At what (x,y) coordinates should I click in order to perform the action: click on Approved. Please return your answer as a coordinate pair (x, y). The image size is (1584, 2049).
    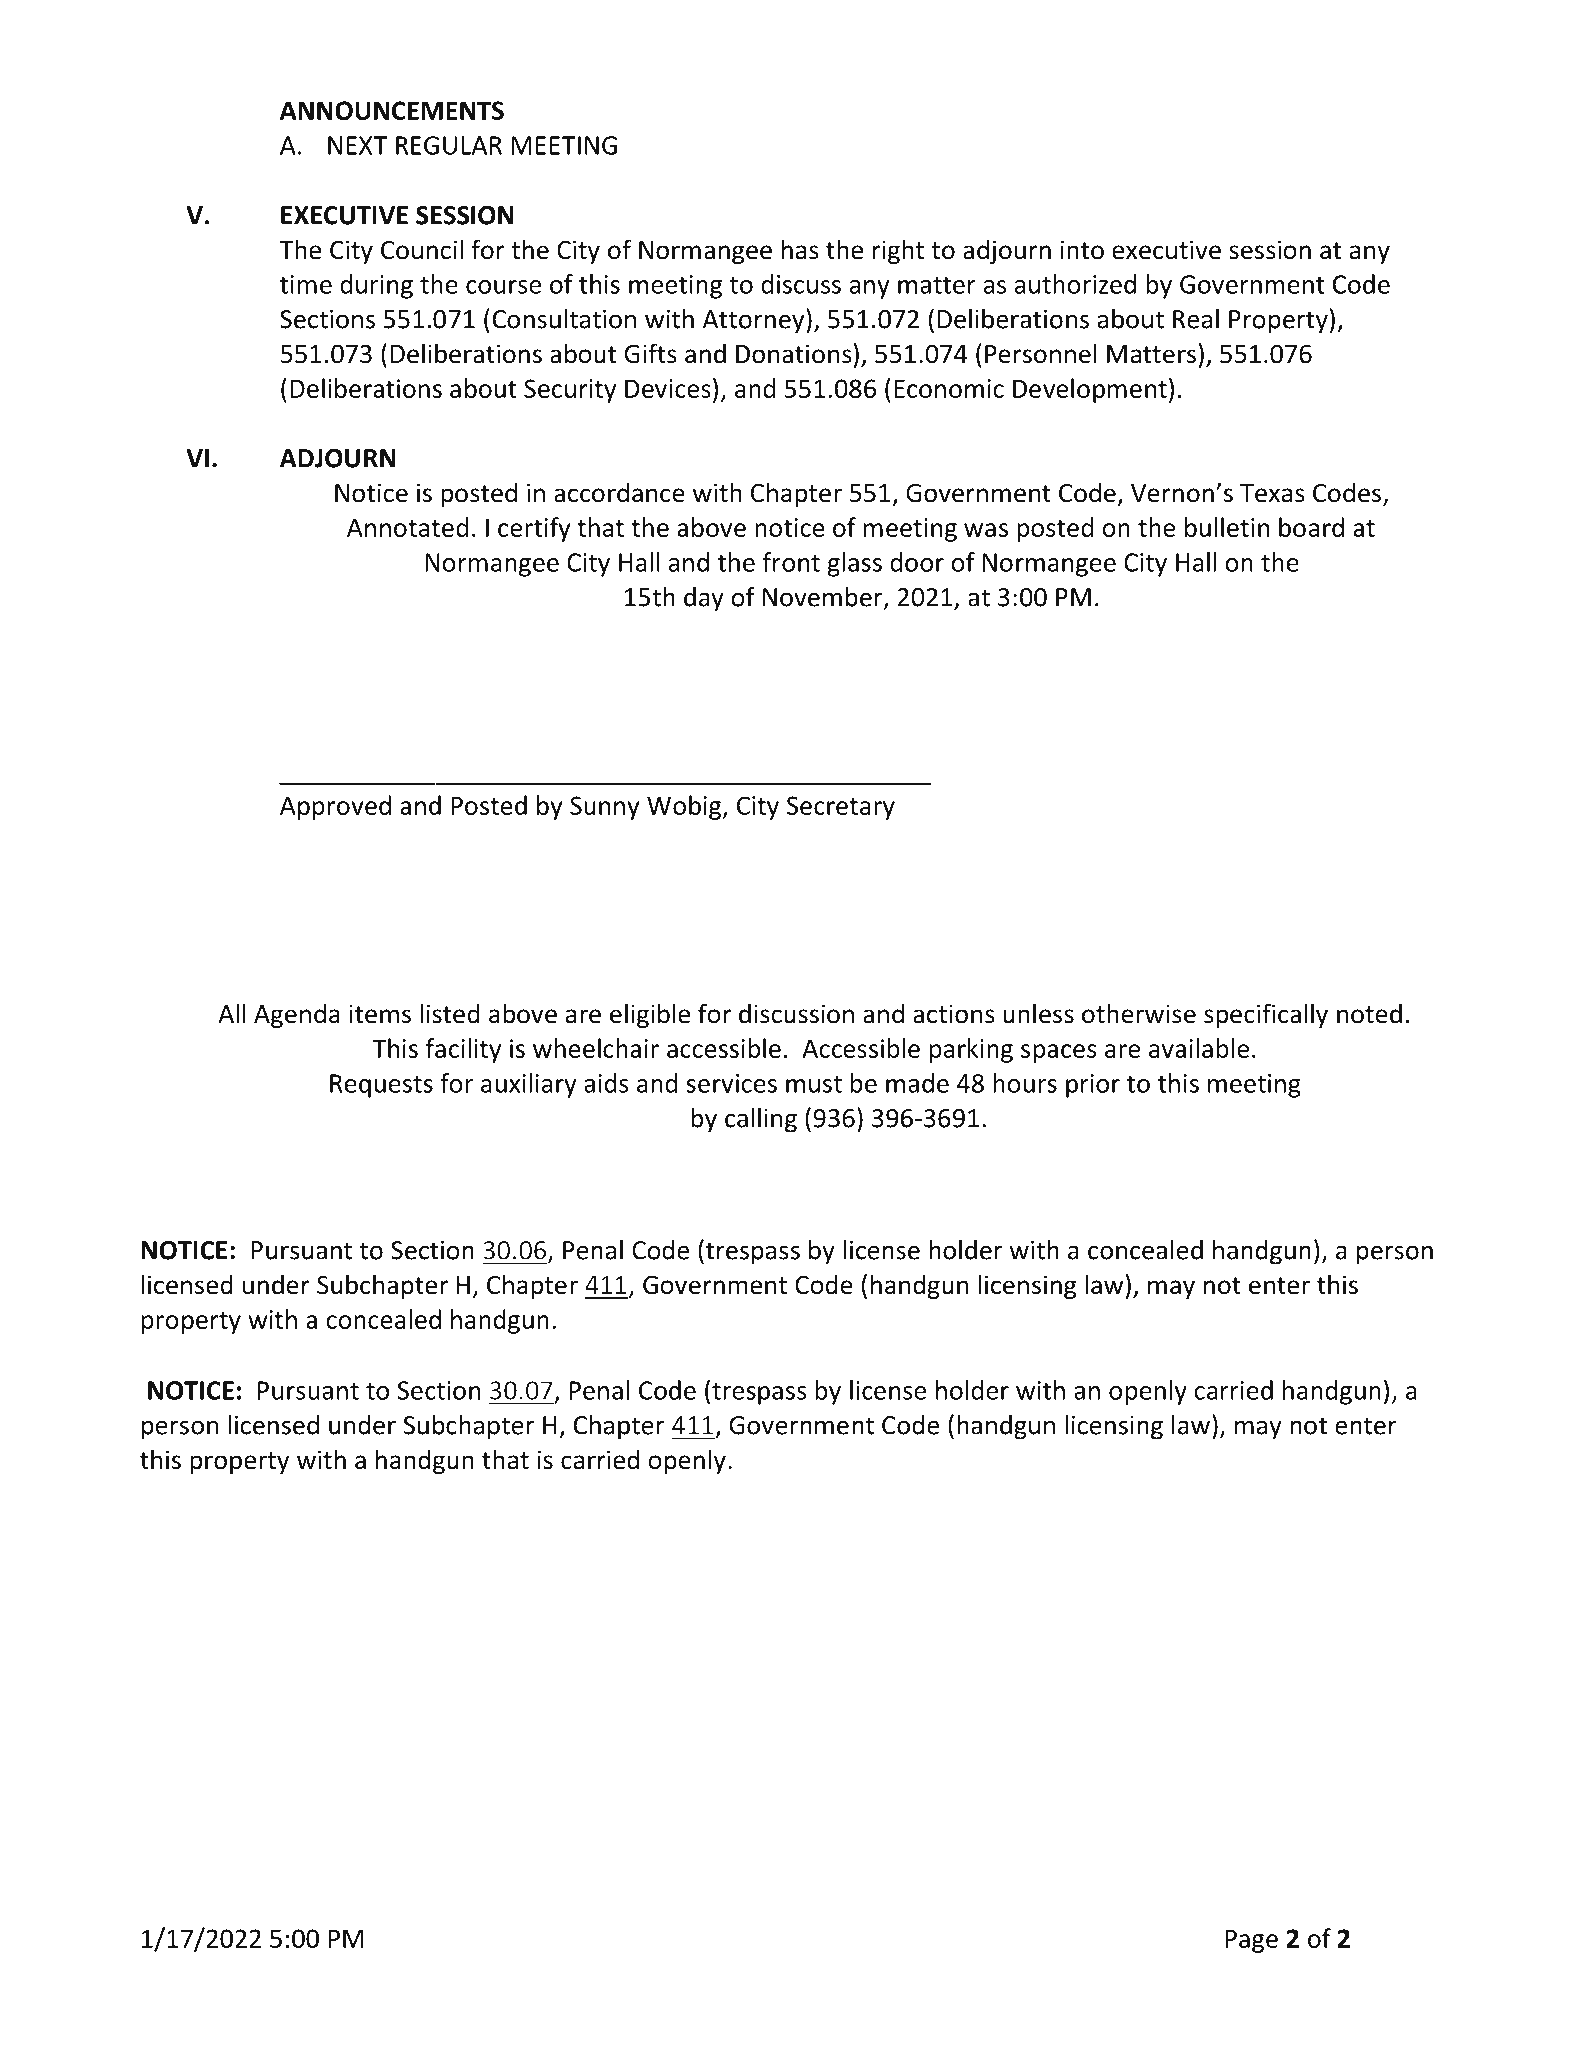
    Looking at the image, I should click on (335, 807).
